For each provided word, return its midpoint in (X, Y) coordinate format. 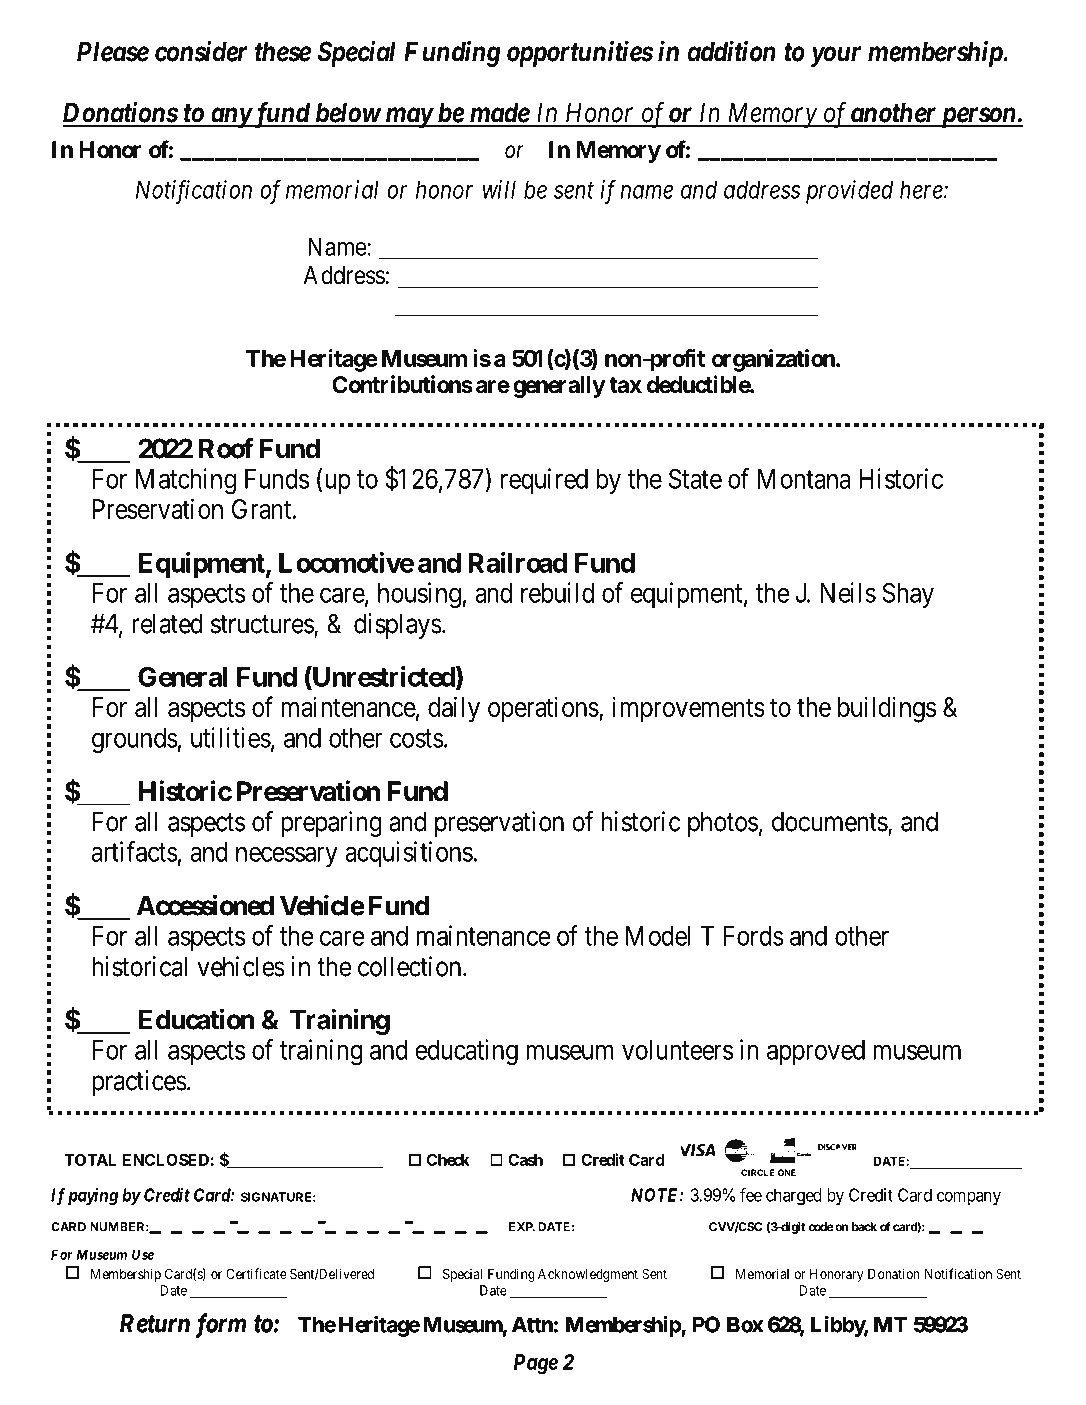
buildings (887, 709)
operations (543, 709)
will (499, 189)
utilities (231, 737)
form (220, 1325)
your (836, 56)
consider (201, 51)
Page (536, 1364)
